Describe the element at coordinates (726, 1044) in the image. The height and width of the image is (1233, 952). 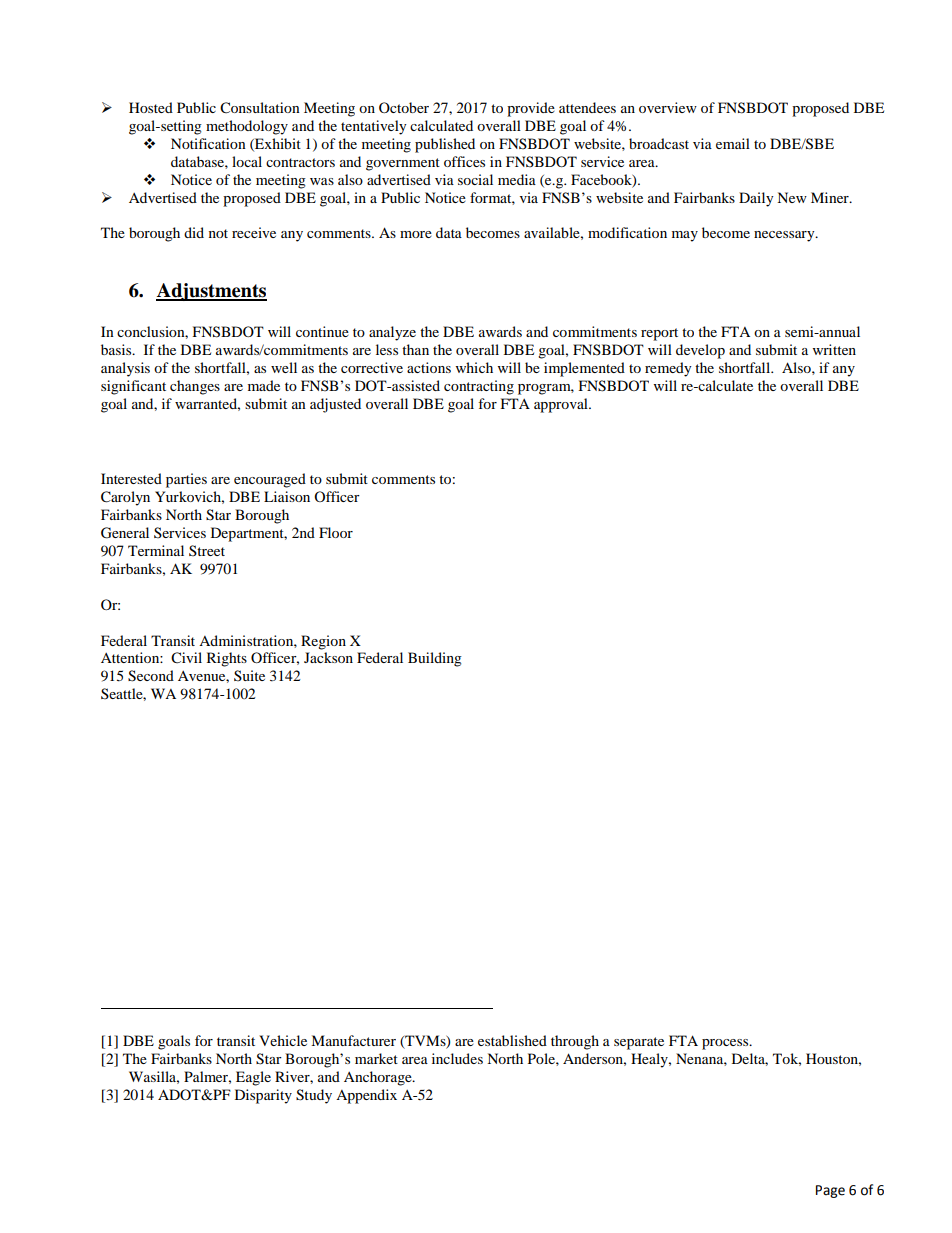
I see `process` at that location.
